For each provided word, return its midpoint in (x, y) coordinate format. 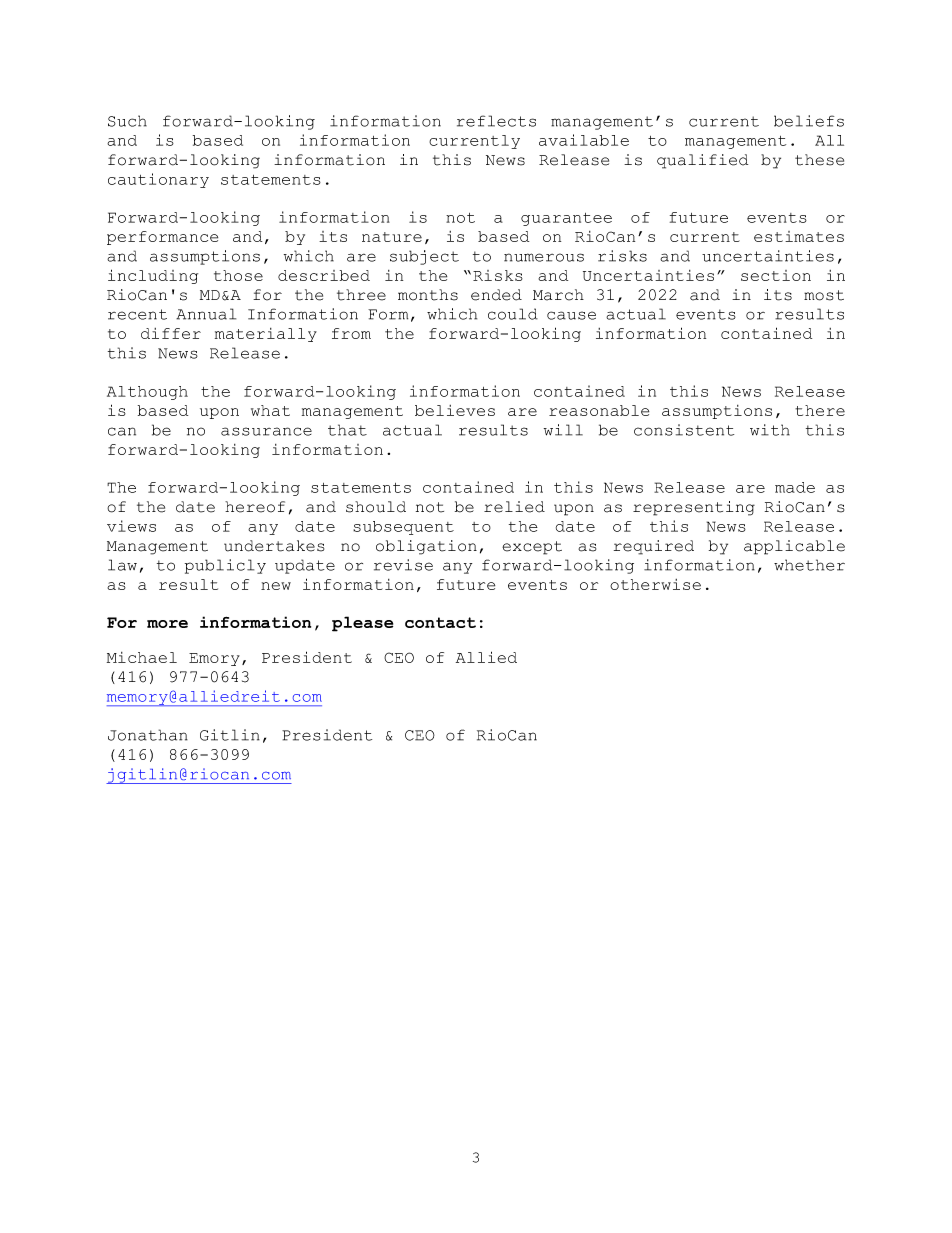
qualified (702, 161)
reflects (496, 121)
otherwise (655, 584)
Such (127, 121)
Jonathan (148, 735)
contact (440, 622)
